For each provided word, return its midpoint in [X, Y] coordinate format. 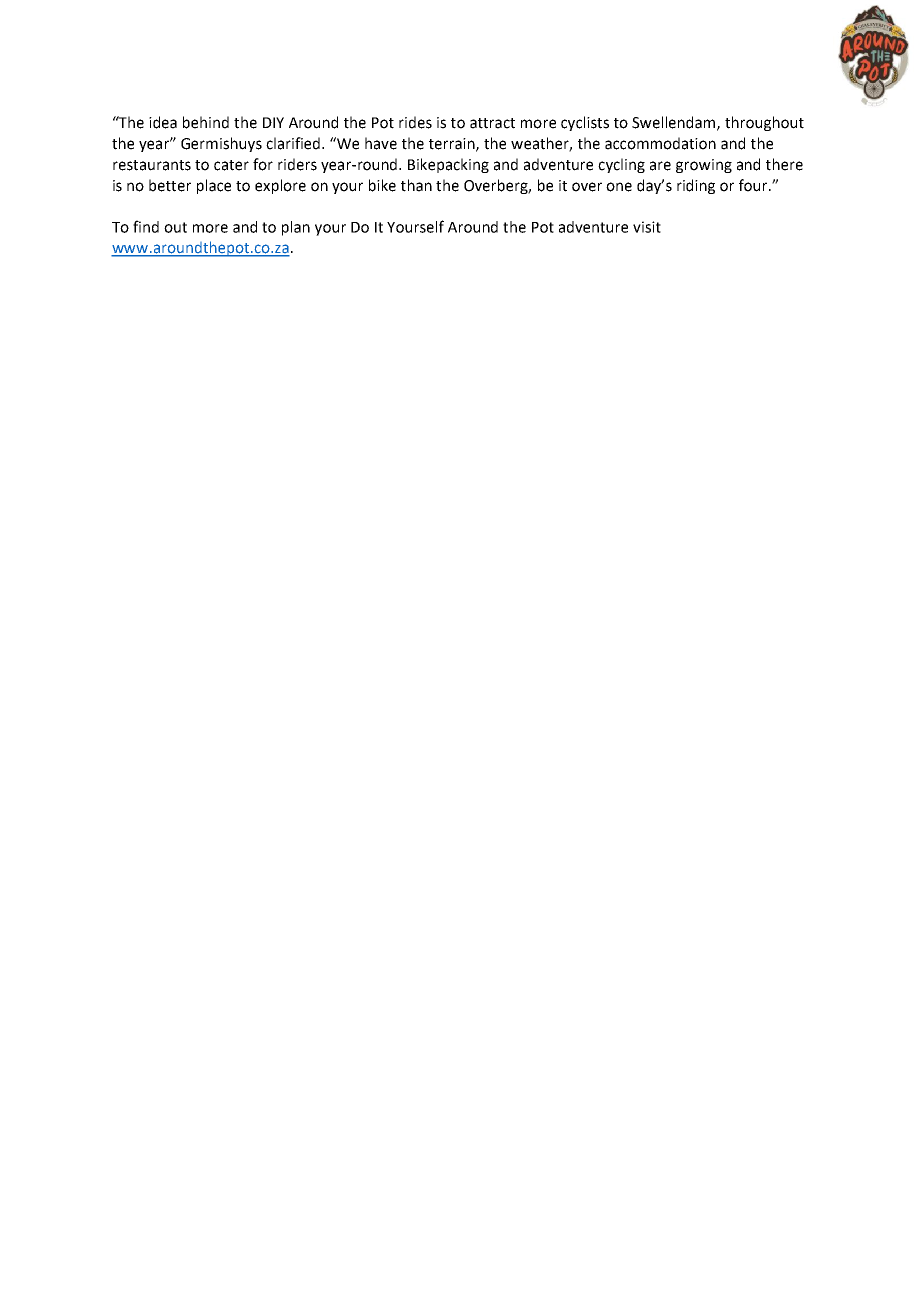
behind [206, 122]
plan [296, 228]
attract [492, 123]
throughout [764, 123]
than [416, 185]
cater [231, 165]
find [146, 226]
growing [704, 166]
